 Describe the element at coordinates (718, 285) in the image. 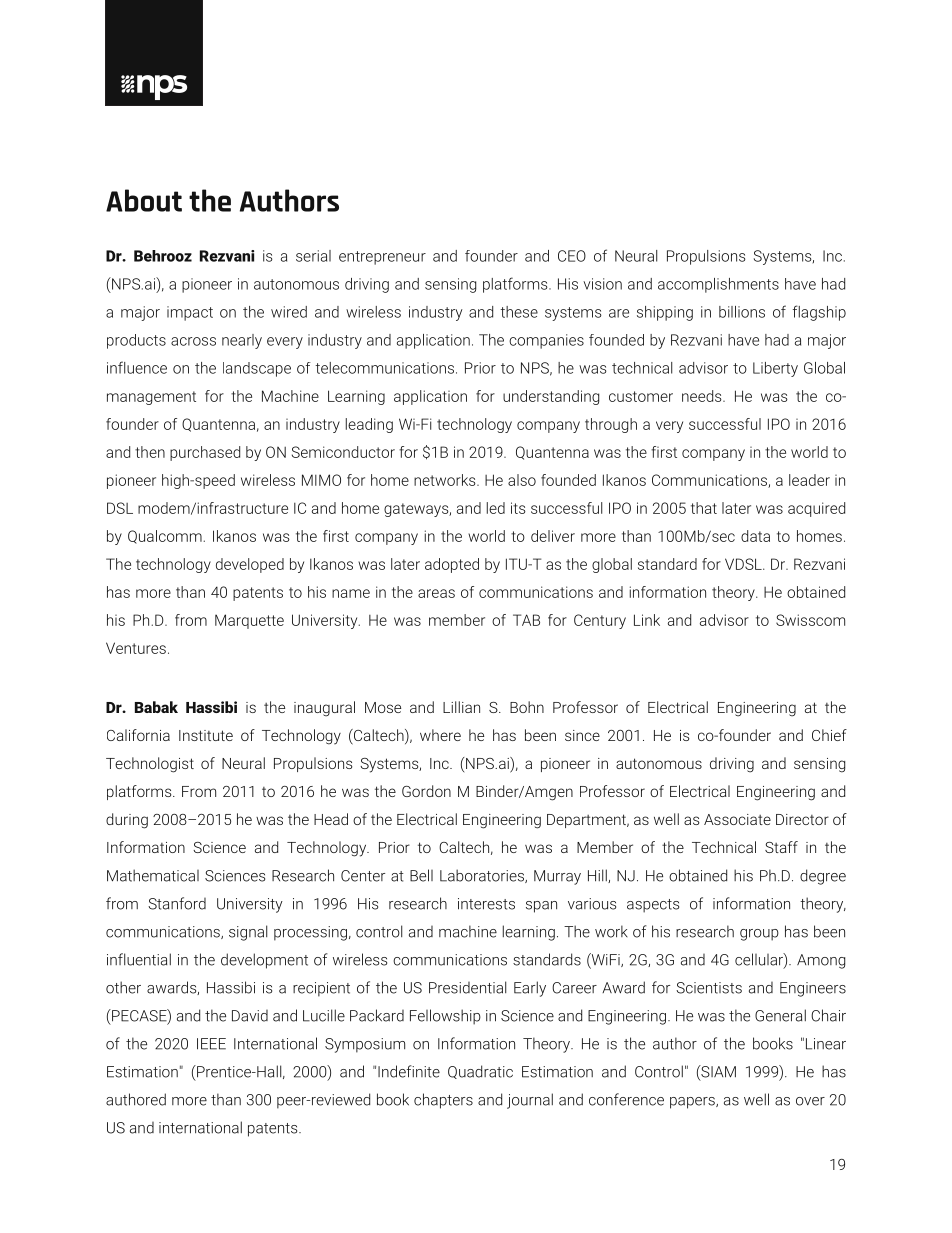

I see `accomplishments` at that location.
